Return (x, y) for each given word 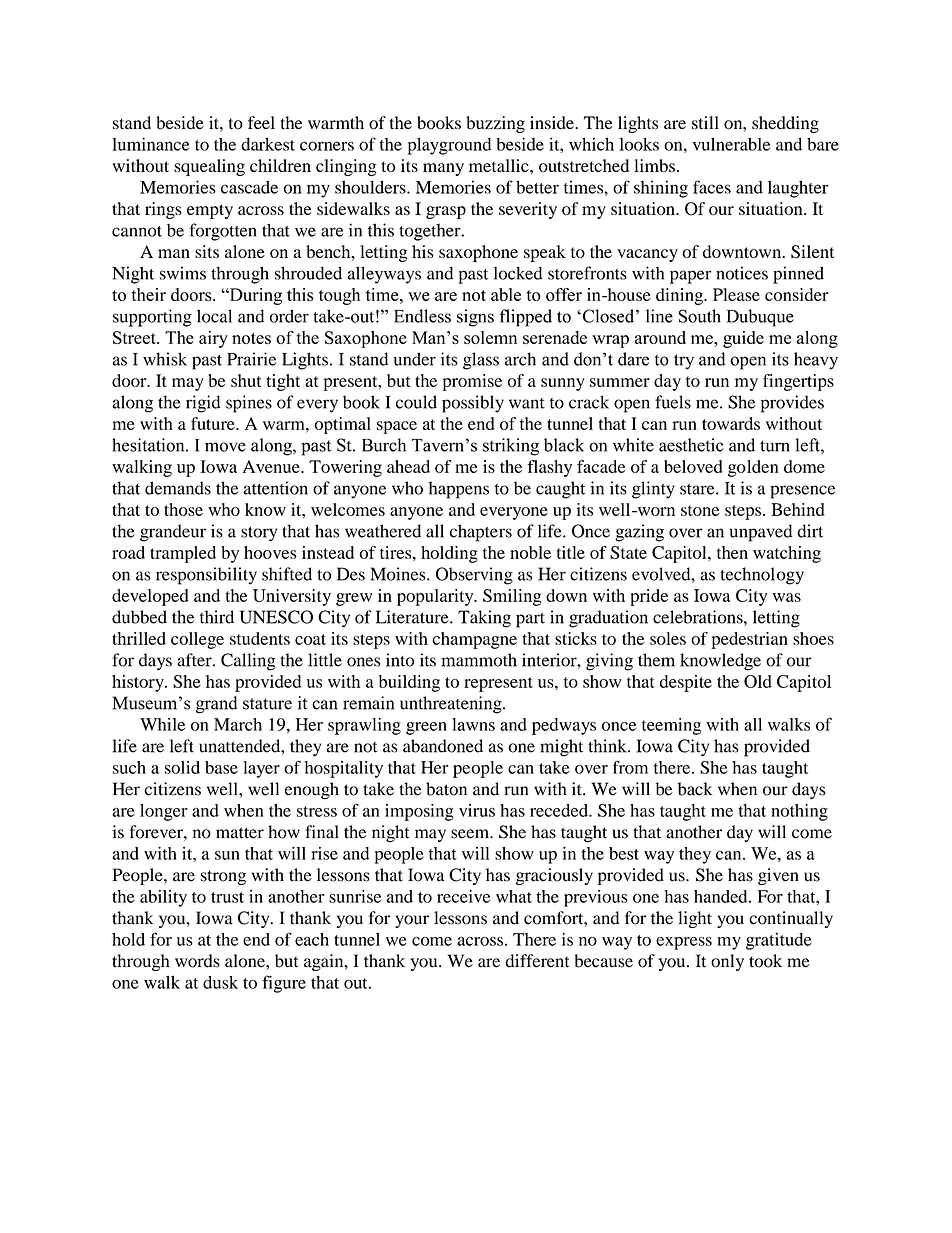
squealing (209, 167)
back (695, 789)
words (197, 961)
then (732, 552)
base (221, 767)
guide (743, 339)
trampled (183, 554)
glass (481, 361)
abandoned (443, 746)
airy (213, 339)
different (537, 961)
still (705, 122)
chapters (481, 533)
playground (450, 146)
